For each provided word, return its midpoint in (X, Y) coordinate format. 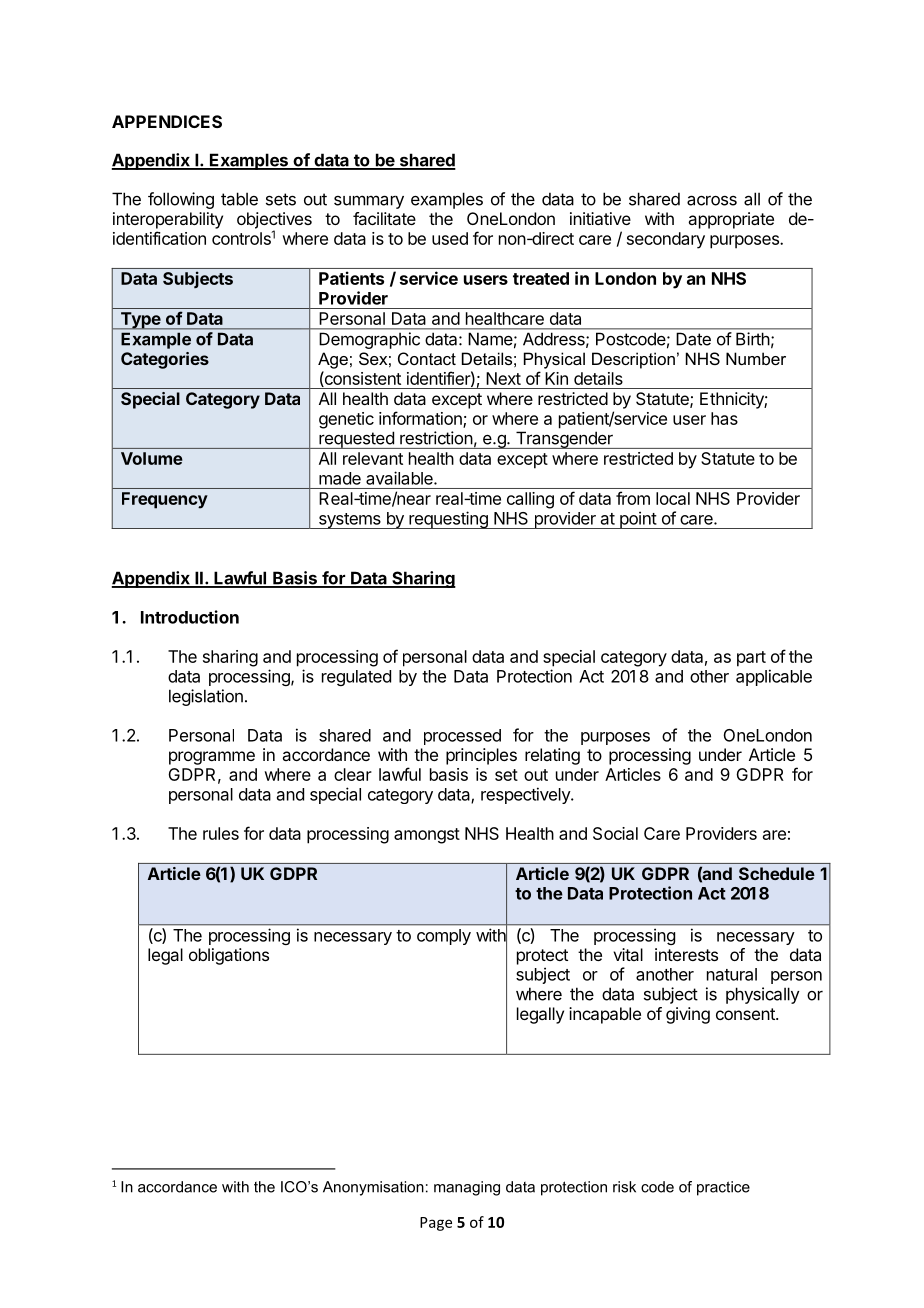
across (712, 200)
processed (462, 737)
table (239, 199)
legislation (206, 697)
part (751, 659)
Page (436, 1224)
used (450, 238)
